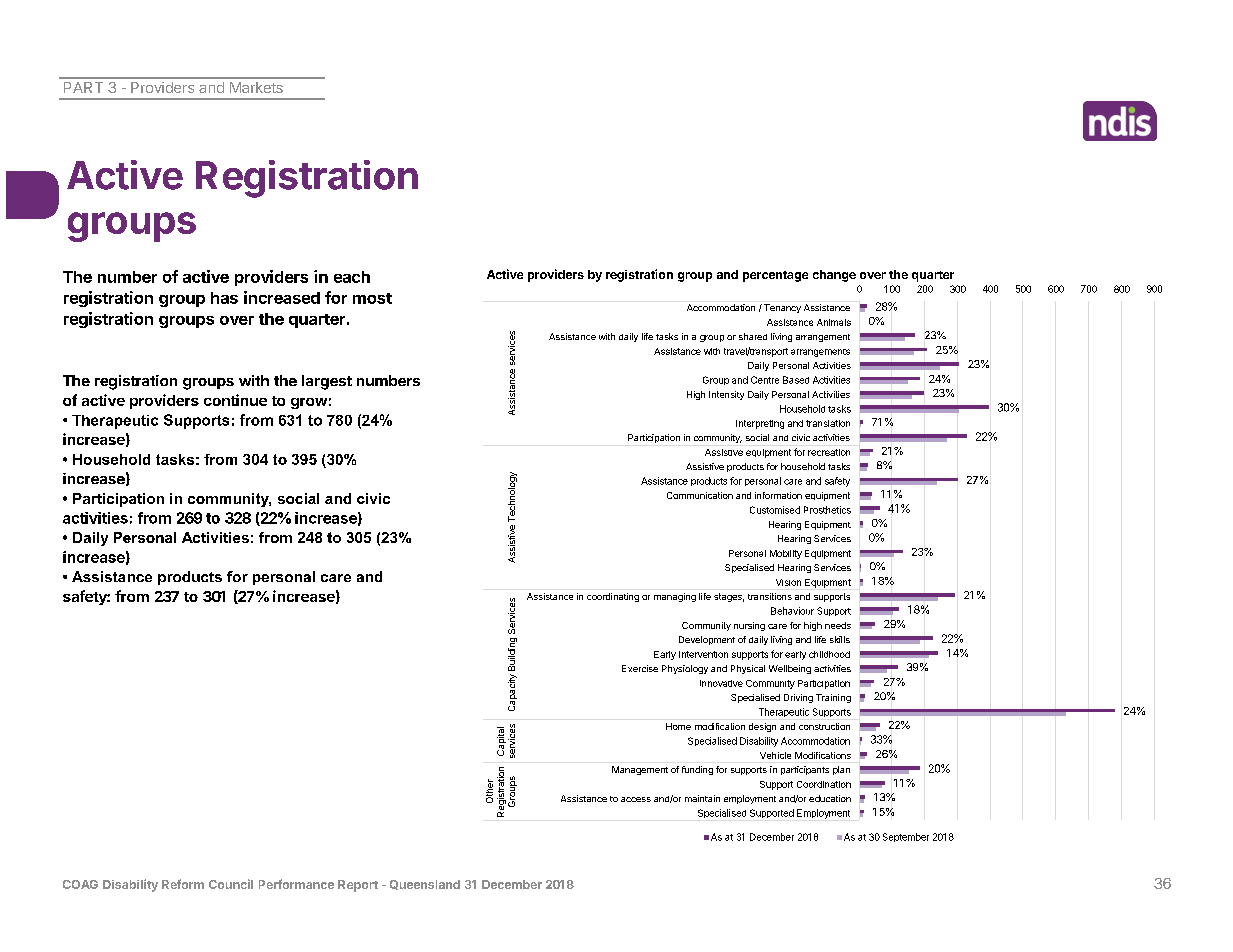 This screenshot has width=1233, height=952. What do you see at coordinates (675, 597) in the screenshot?
I see `managing` at bounding box center [675, 597].
